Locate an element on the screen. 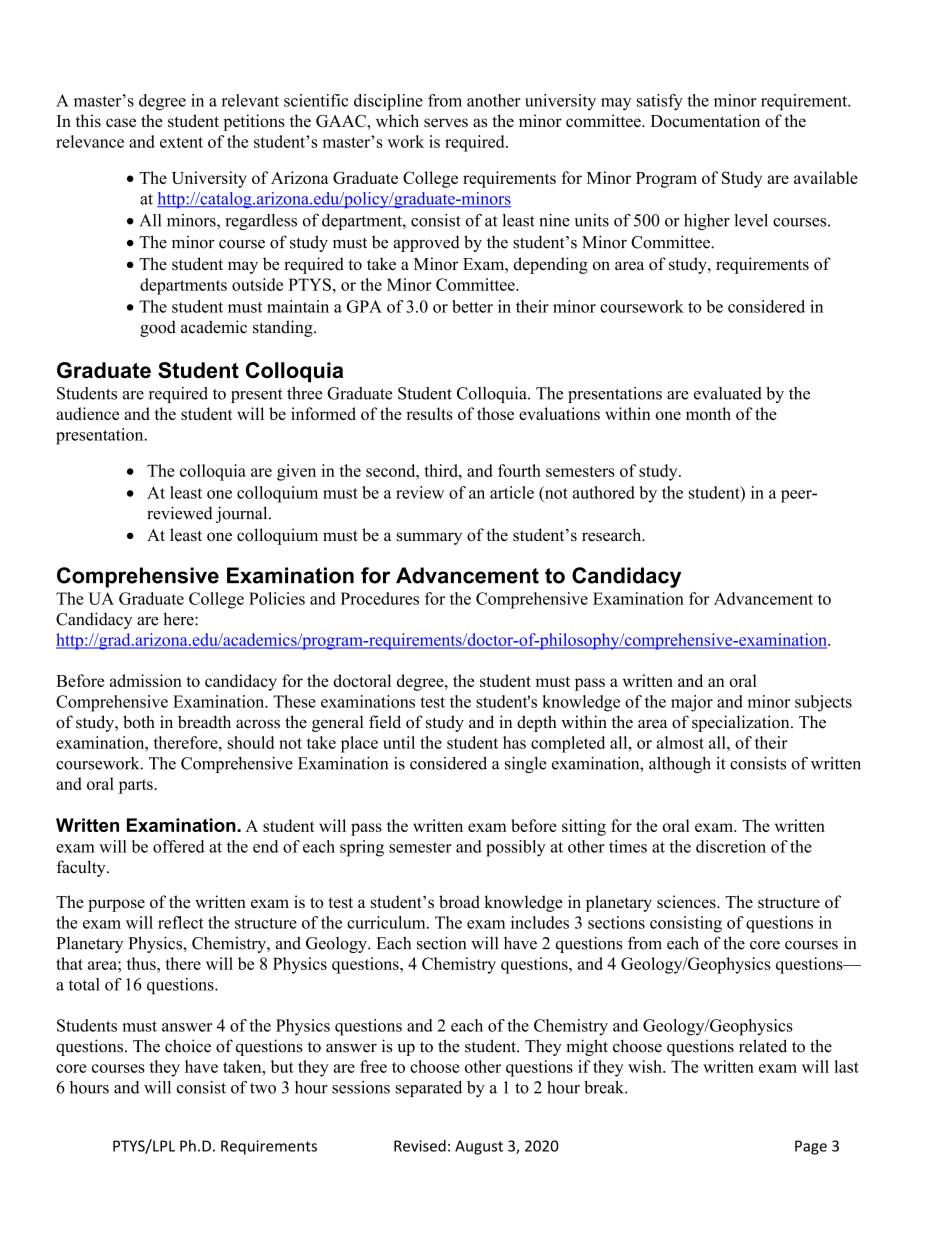 This screenshot has height=1233, width=952. choice is located at coordinates (188, 1046).
